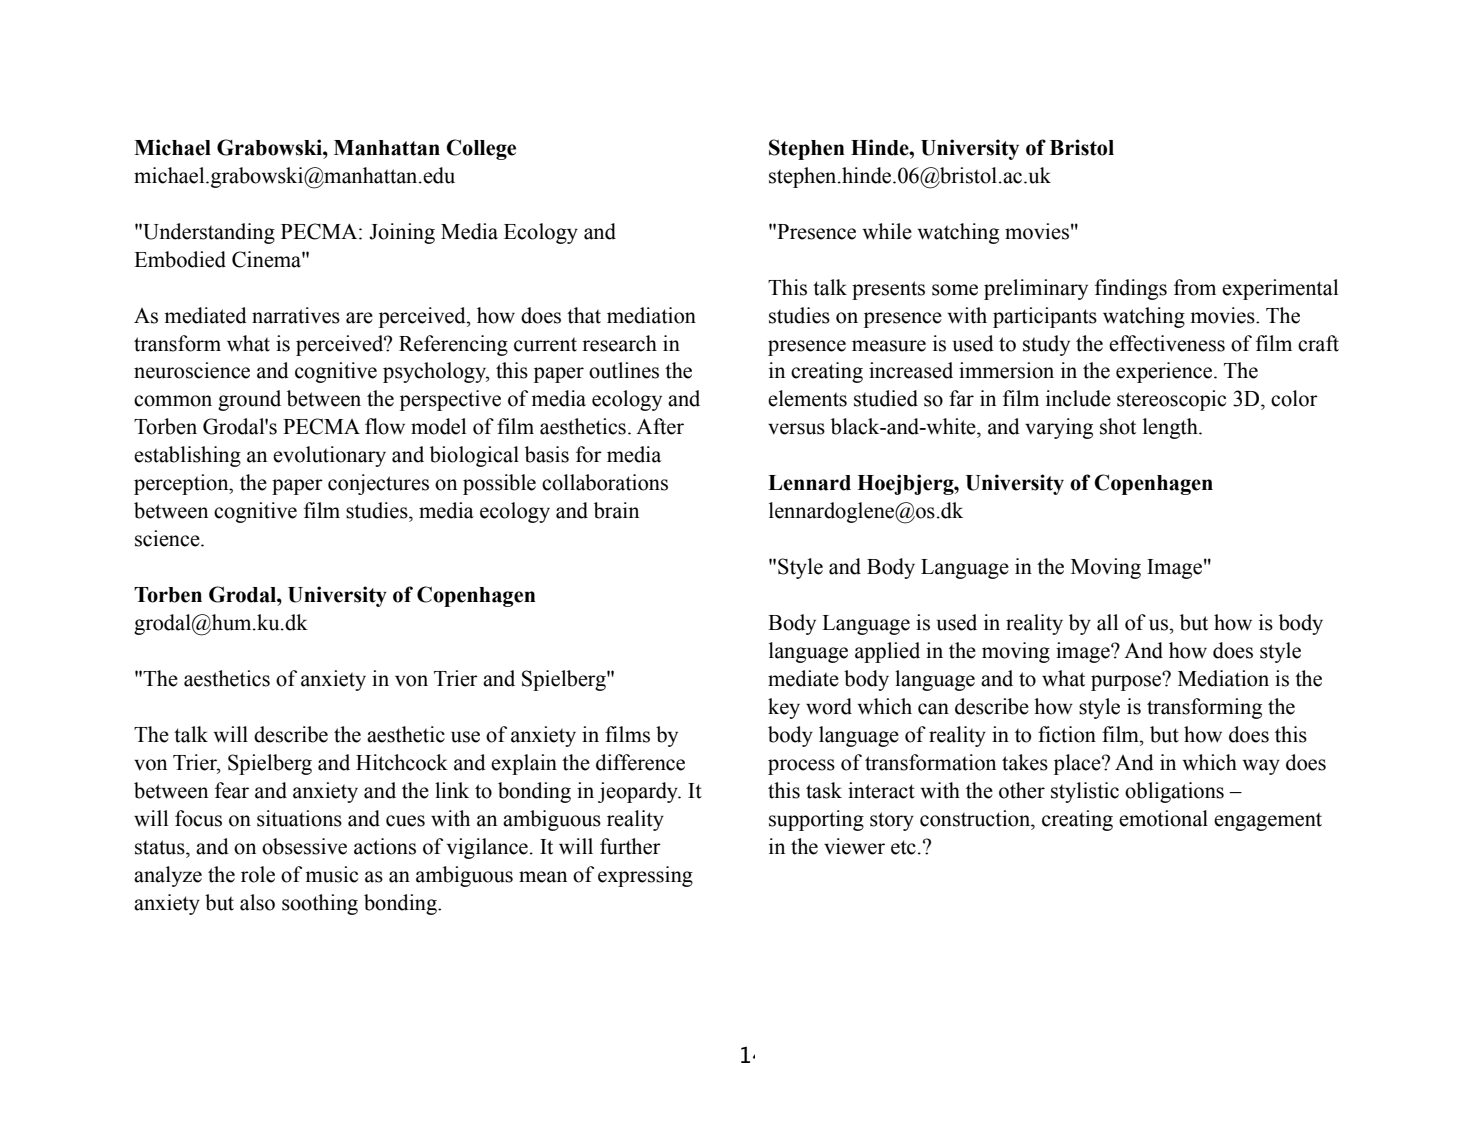 This screenshot has height=1141, width=1476. What do you see at coordinates (1195, 287) in the screenshot?
I see `from` at bounding box center [1195, 287].
